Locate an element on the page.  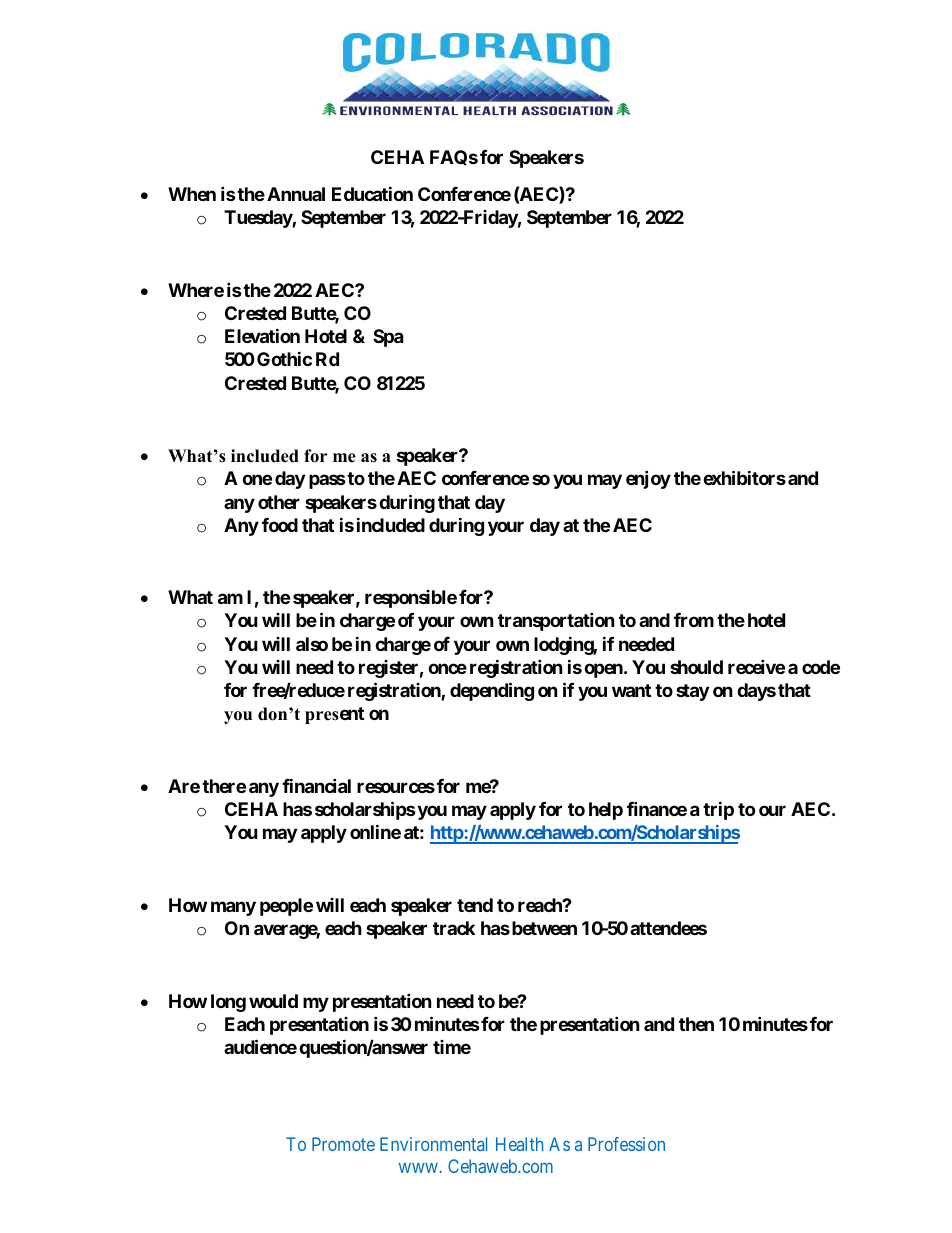
track is located at coordinates (454, 928).
